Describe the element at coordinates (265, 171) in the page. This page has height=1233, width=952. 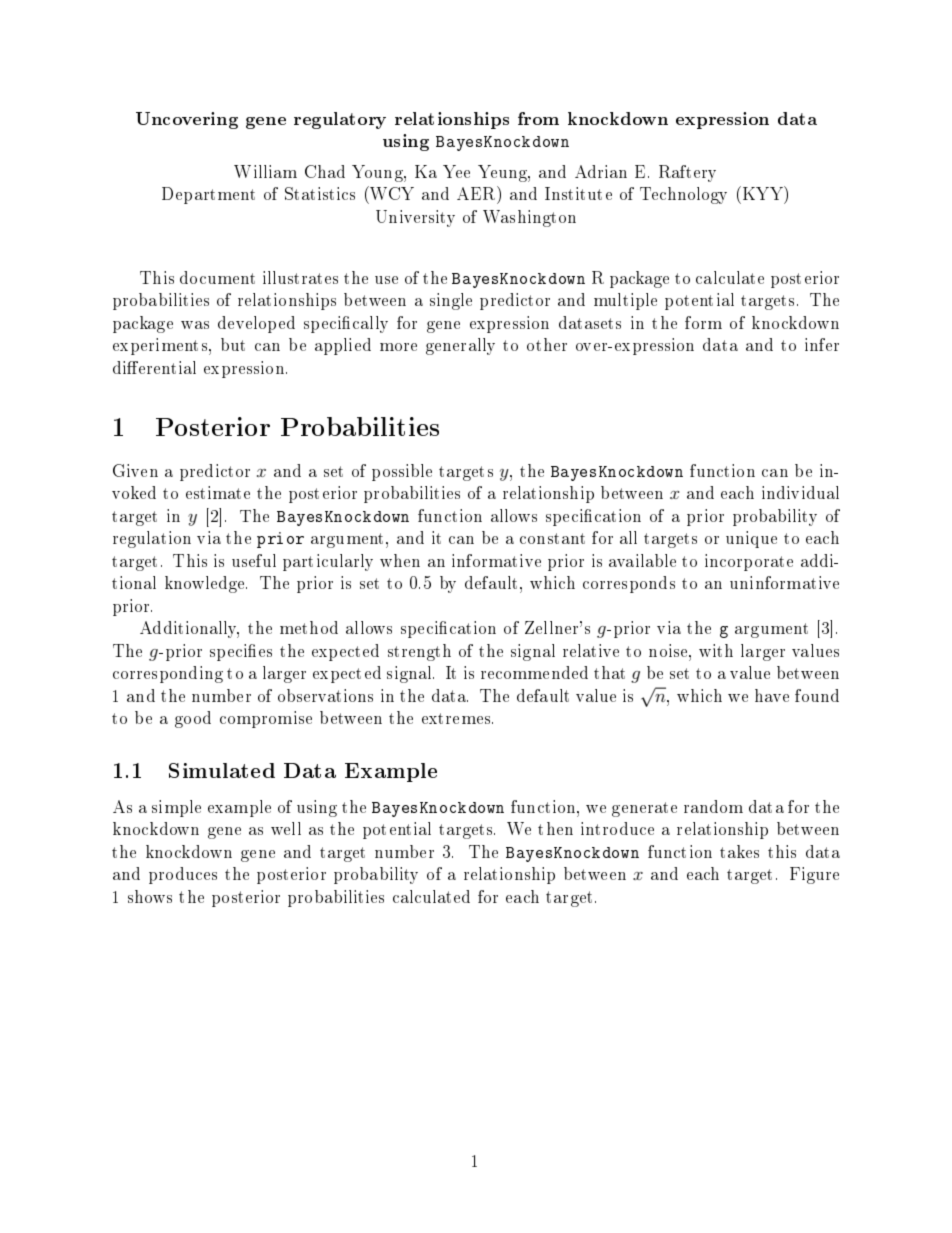
I see `William` at that location.
